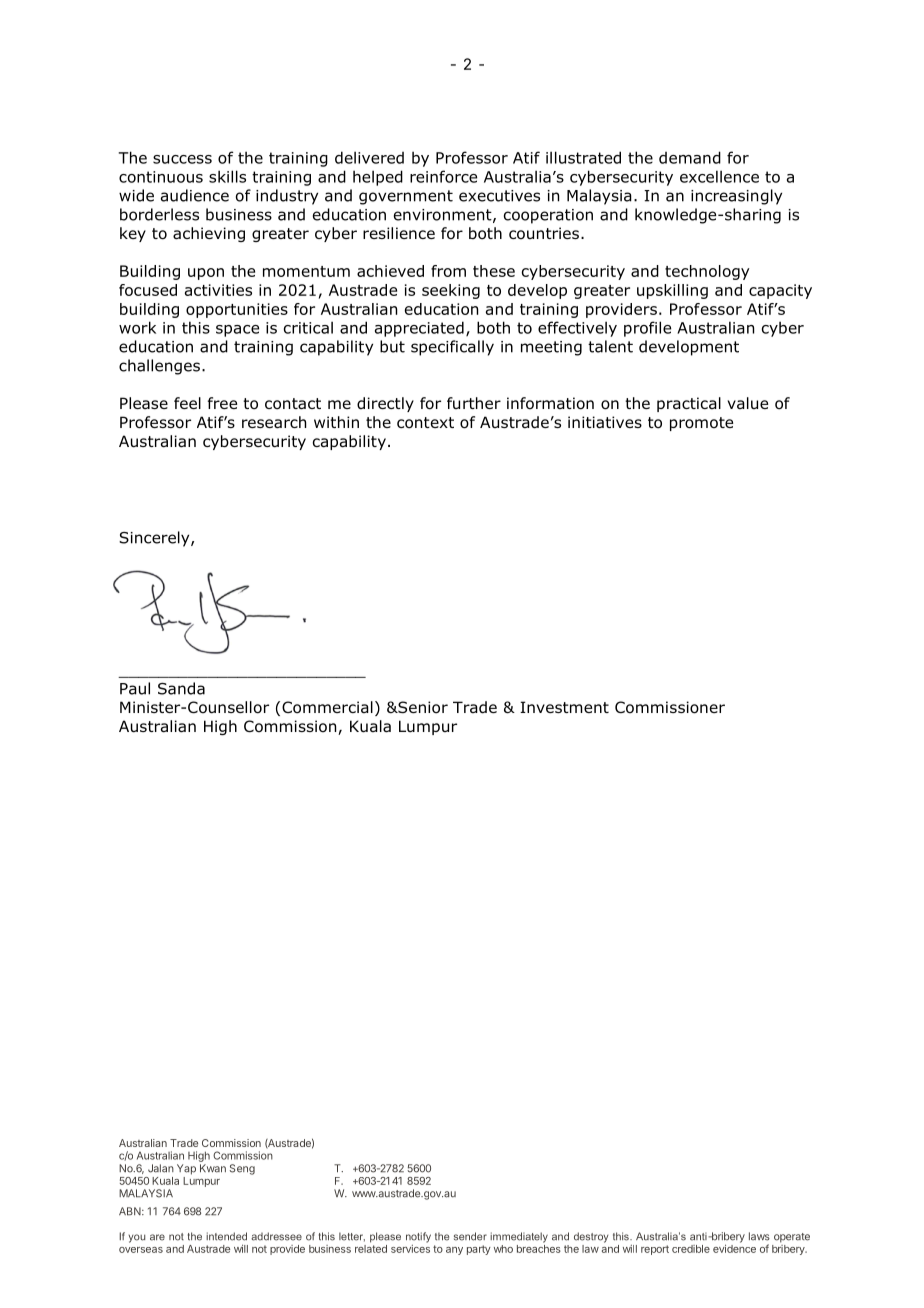 The height and width of the image is (1308, 924). Describe the element at coordinates (422, 707) in the image. I see `Senior` at that location.
